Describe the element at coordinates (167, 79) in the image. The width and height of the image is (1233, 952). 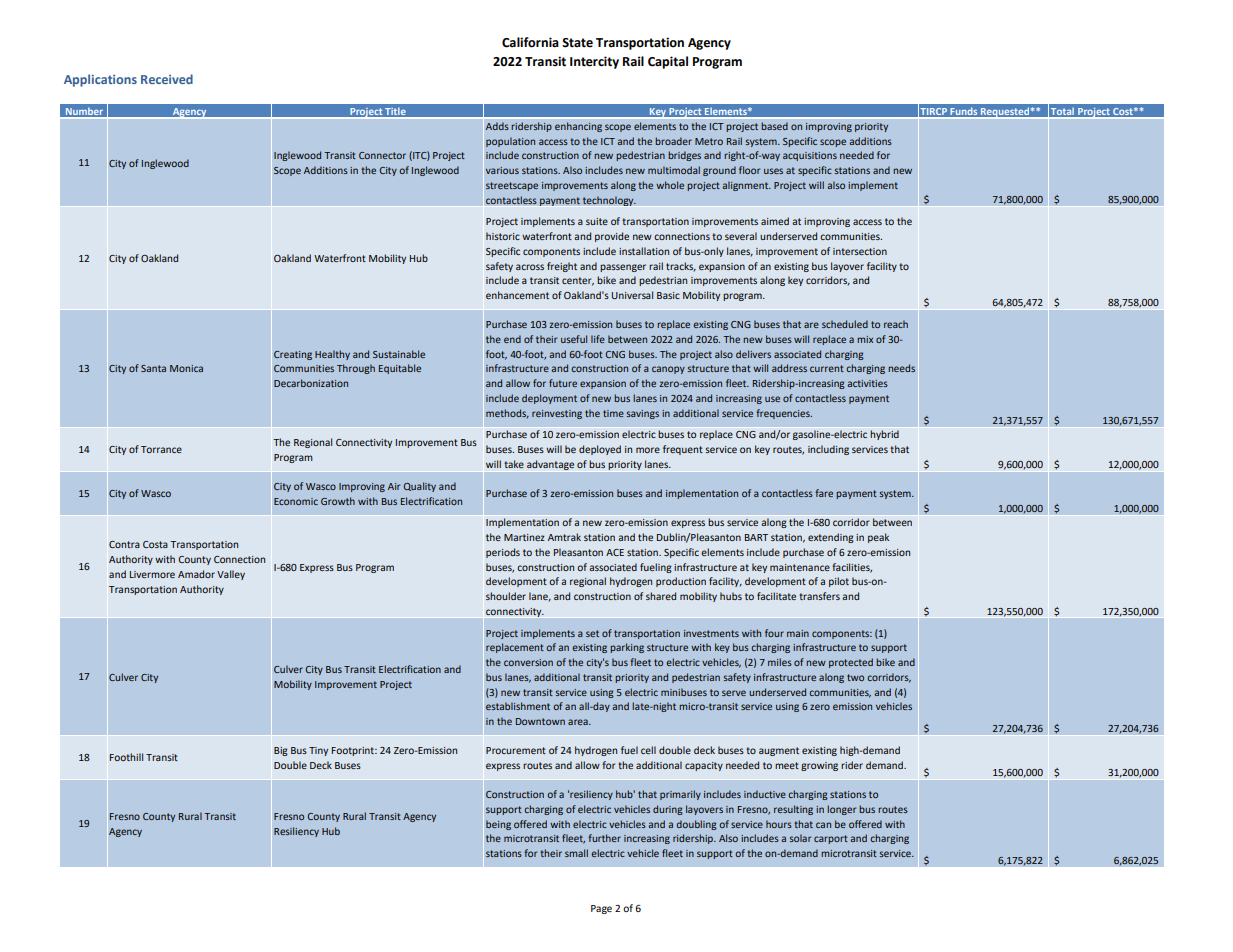
I see `Received` at that location.
